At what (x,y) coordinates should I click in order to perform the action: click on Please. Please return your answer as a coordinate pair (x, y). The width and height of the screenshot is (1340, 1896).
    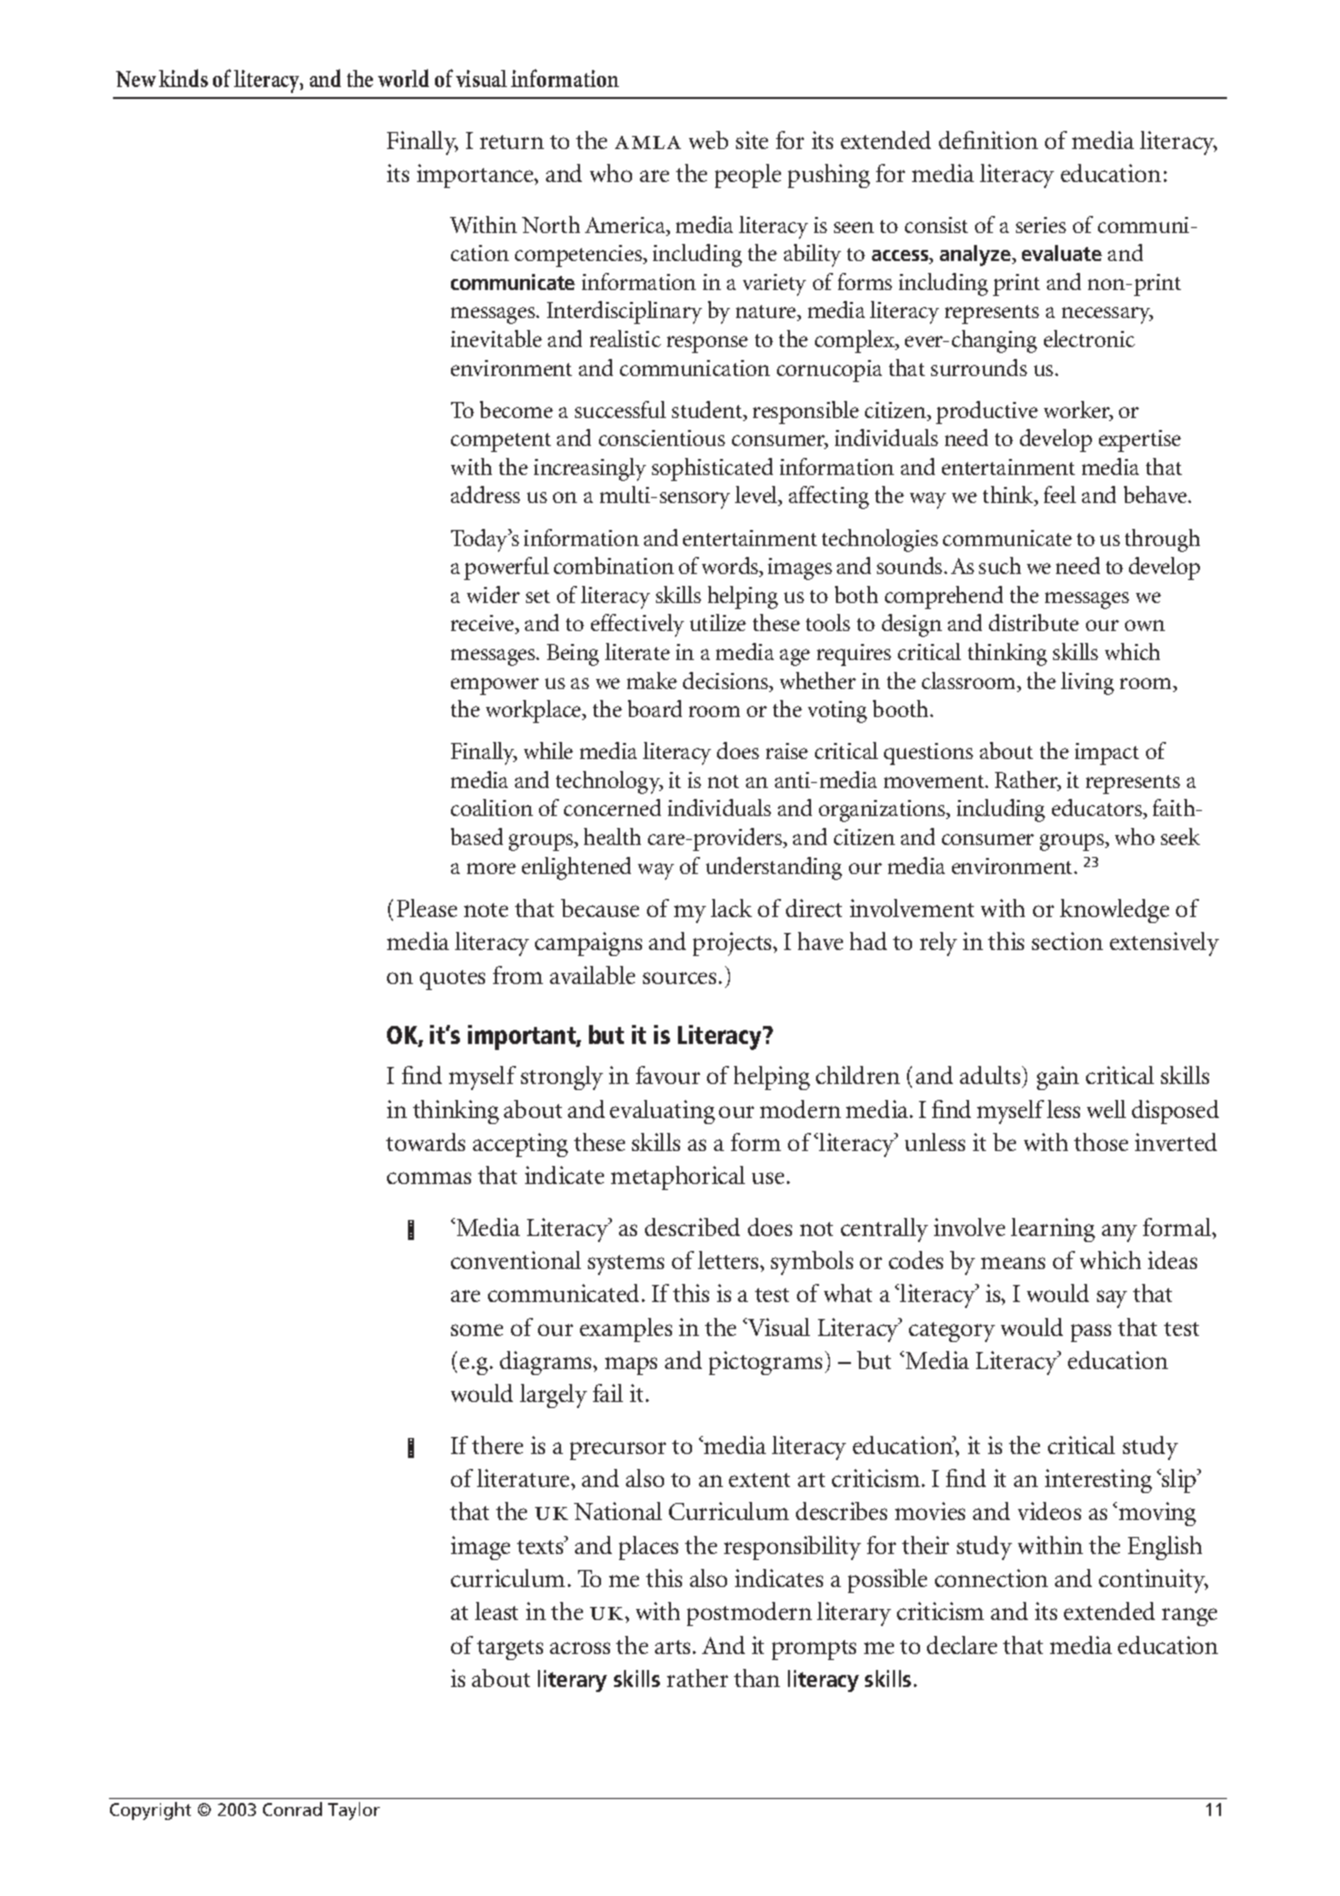
    Looking at the image, I should click on (427, 908).
